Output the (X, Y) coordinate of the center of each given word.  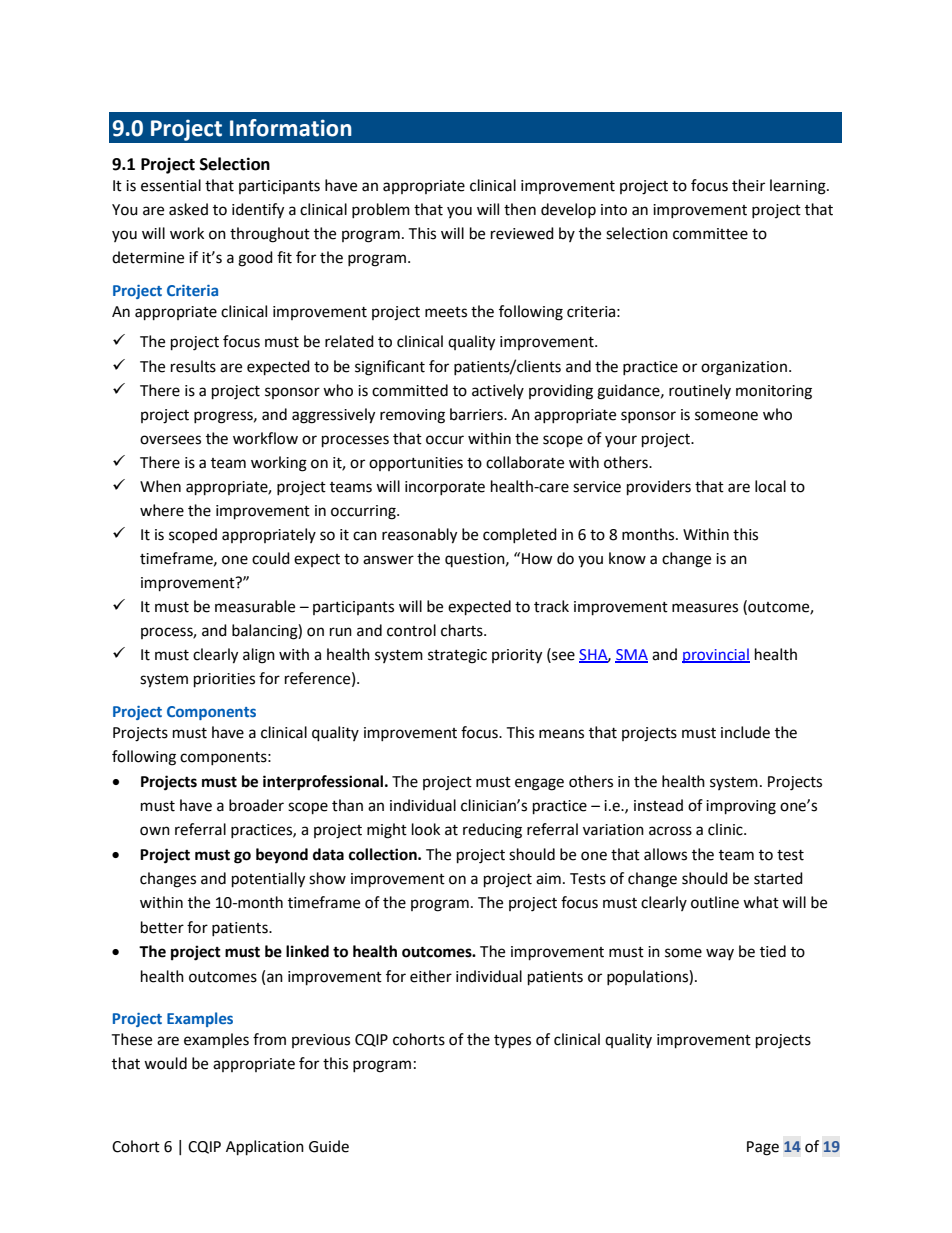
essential (171, 185)
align (259, 656)
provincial (716, 655)
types (512, 1042)
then (520, 209)
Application (265, 1148)
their (748, 185)
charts (463, 630)
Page (763, 1148)
